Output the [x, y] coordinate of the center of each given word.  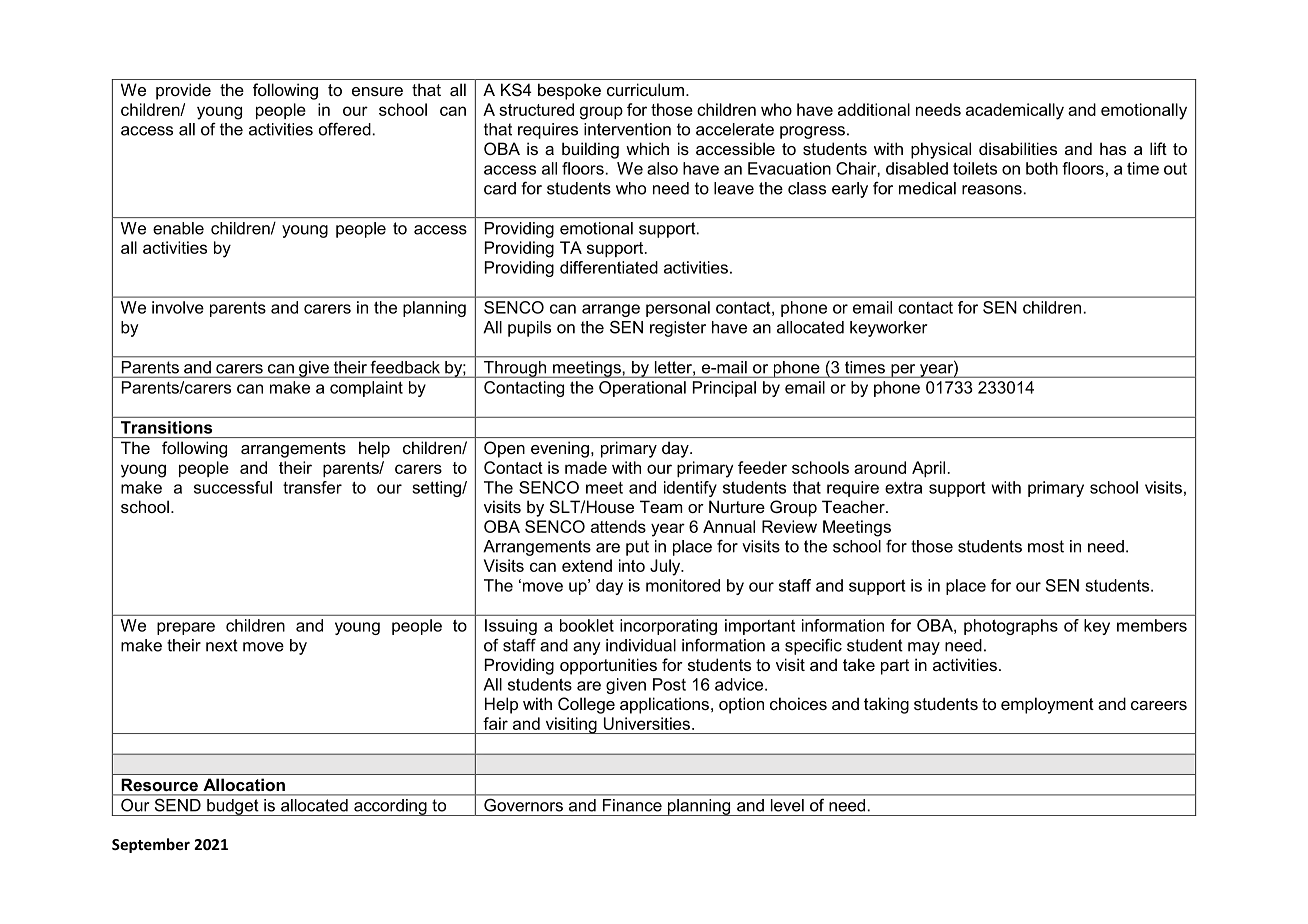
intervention [627, 129]
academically [1015, 111]
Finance [632, 805]
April [928, 469]
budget [233, 807]
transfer [312, 487]
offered [345, 129]
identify [690, 489]
